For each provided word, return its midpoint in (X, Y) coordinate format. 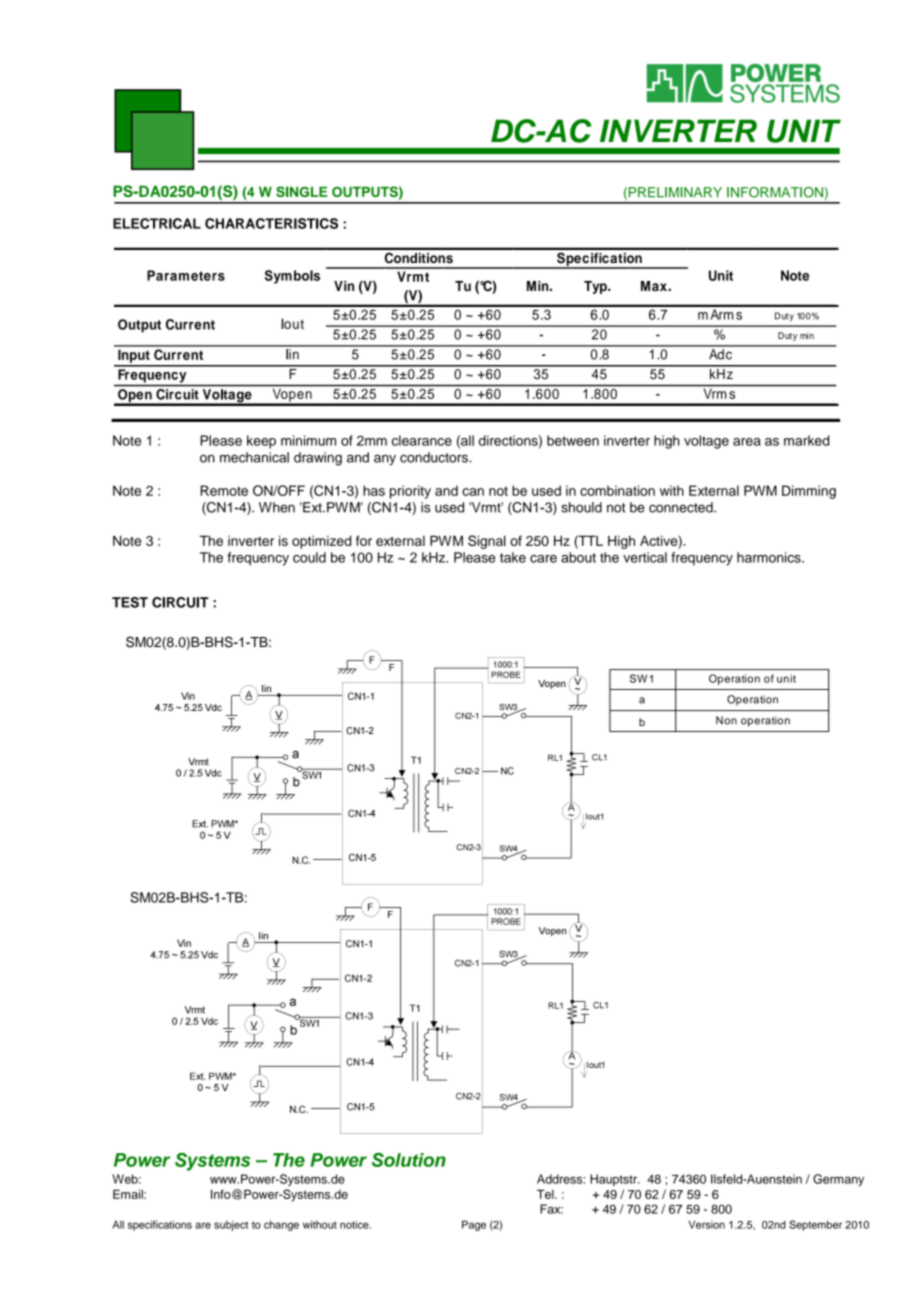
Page (474, 1225)
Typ (596, 287)
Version (707, 1224)
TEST (130, 602)
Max (655, 286)
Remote (224, 490)
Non (726, 720)
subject (231, 1226)
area (747, 442)
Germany (838, 1180)
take (513, 557)
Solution (409, 1160)
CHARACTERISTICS (271, 223)
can (473, 492)
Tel (546, 1194)
